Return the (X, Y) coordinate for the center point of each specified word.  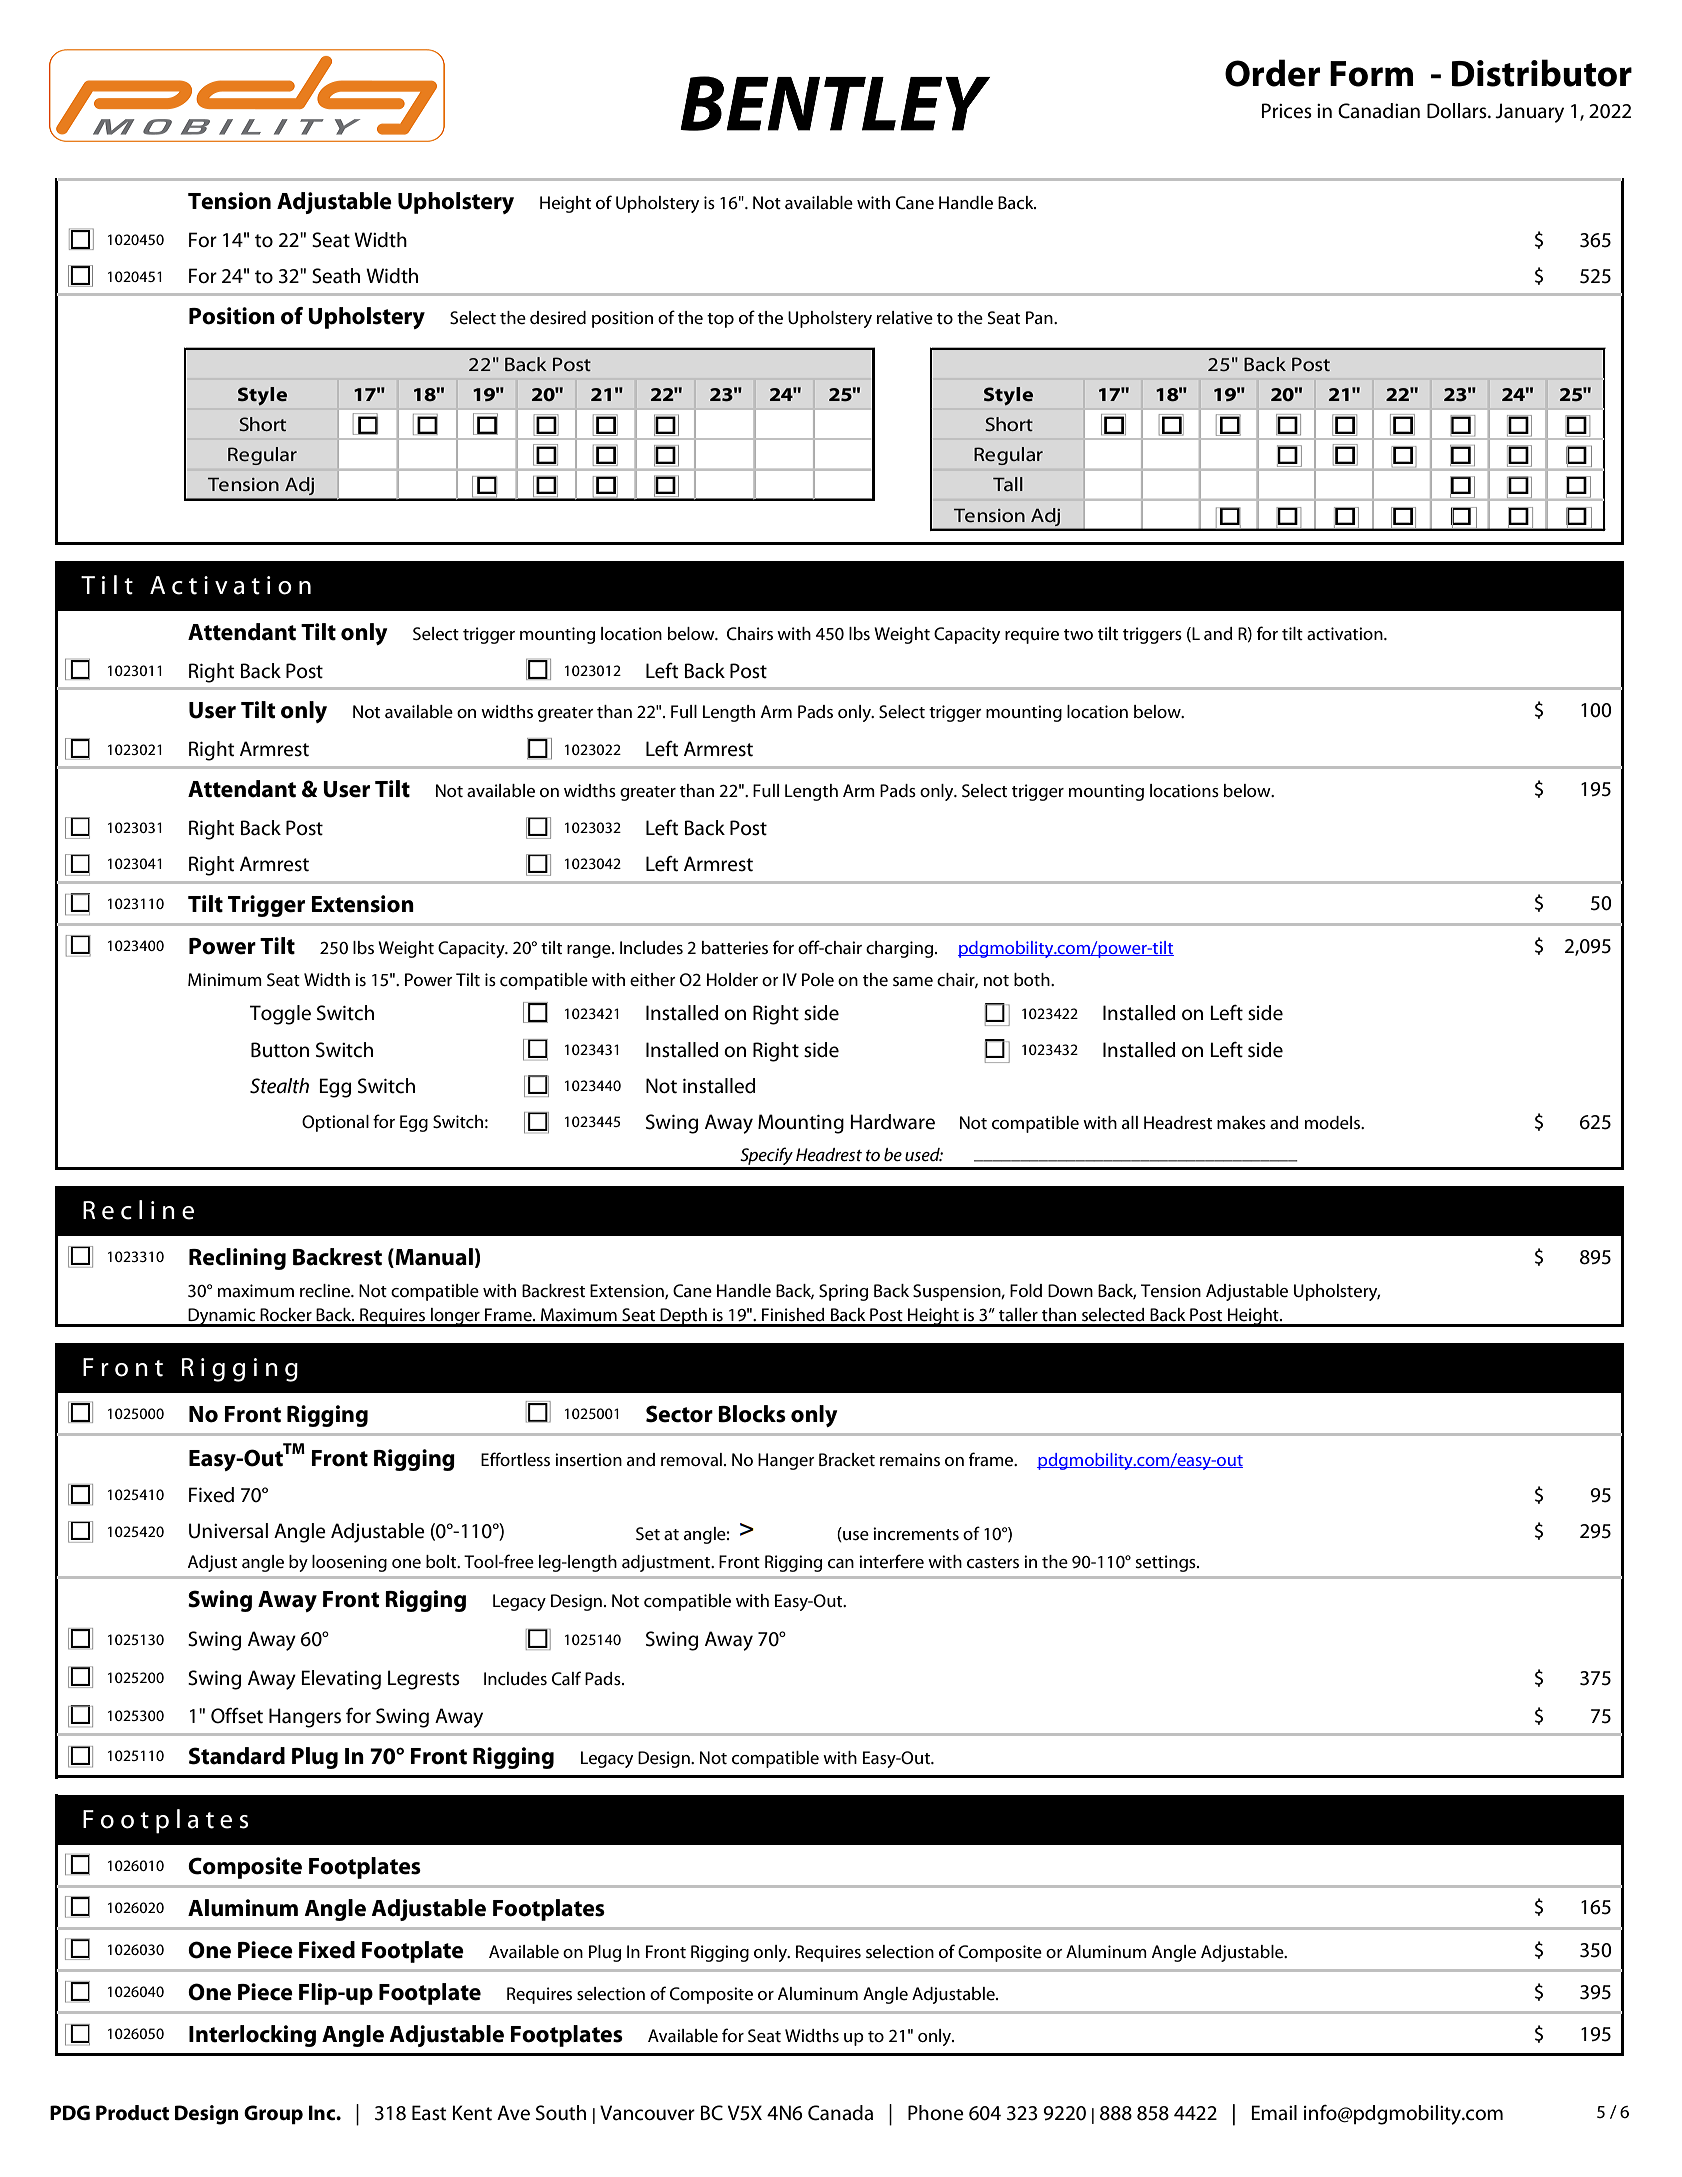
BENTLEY (835, 103)
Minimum (225, 979)
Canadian (1379, 111)
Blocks (752, 1414)
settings (1166, 1563)
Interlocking (252, 2036)
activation (1346, 634)
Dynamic (222, 1317)
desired (558, 318)
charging (901, 949)
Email (1274, 2113)
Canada (840, 2113)
